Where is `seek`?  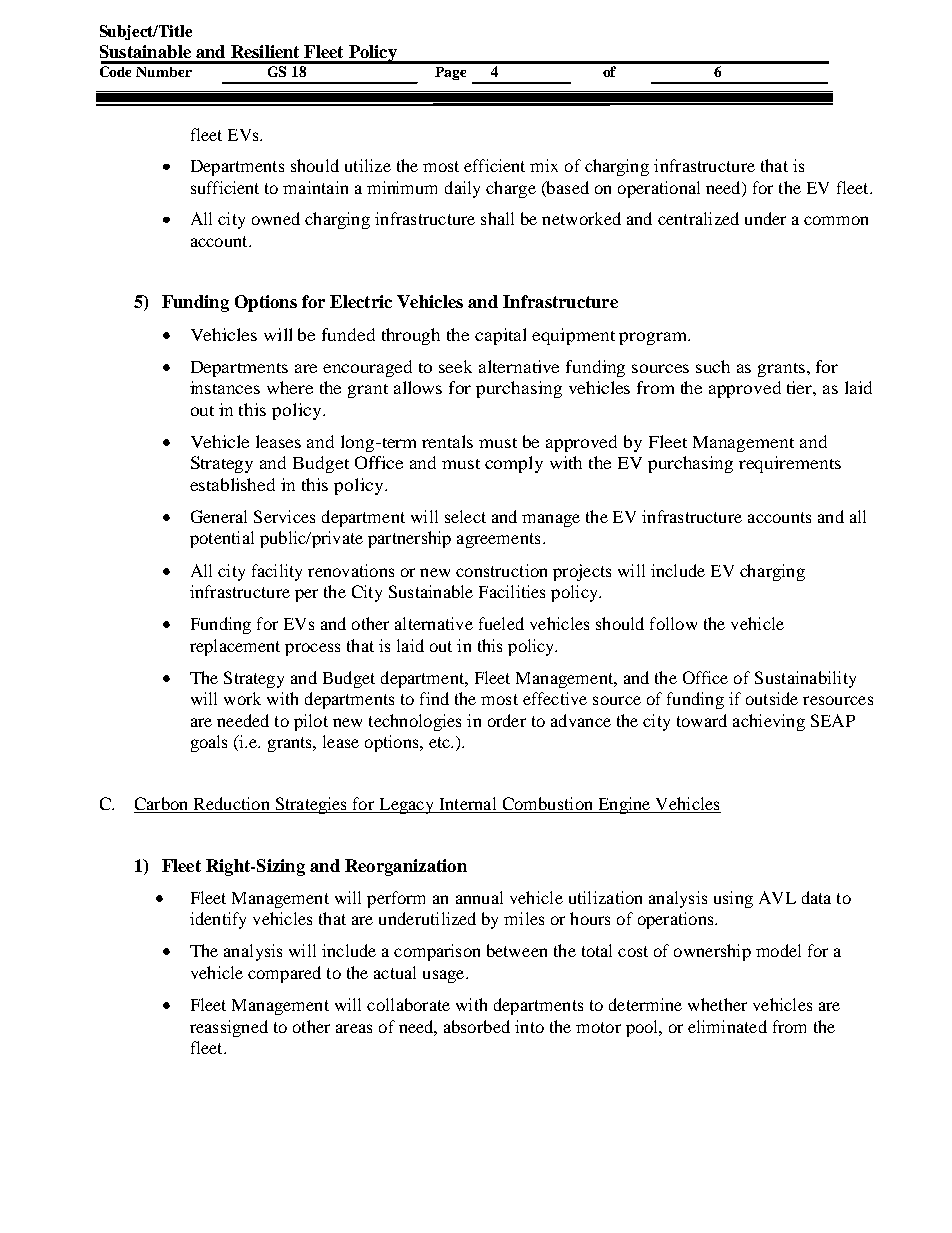 seek is located at coordinates (455, 366).
